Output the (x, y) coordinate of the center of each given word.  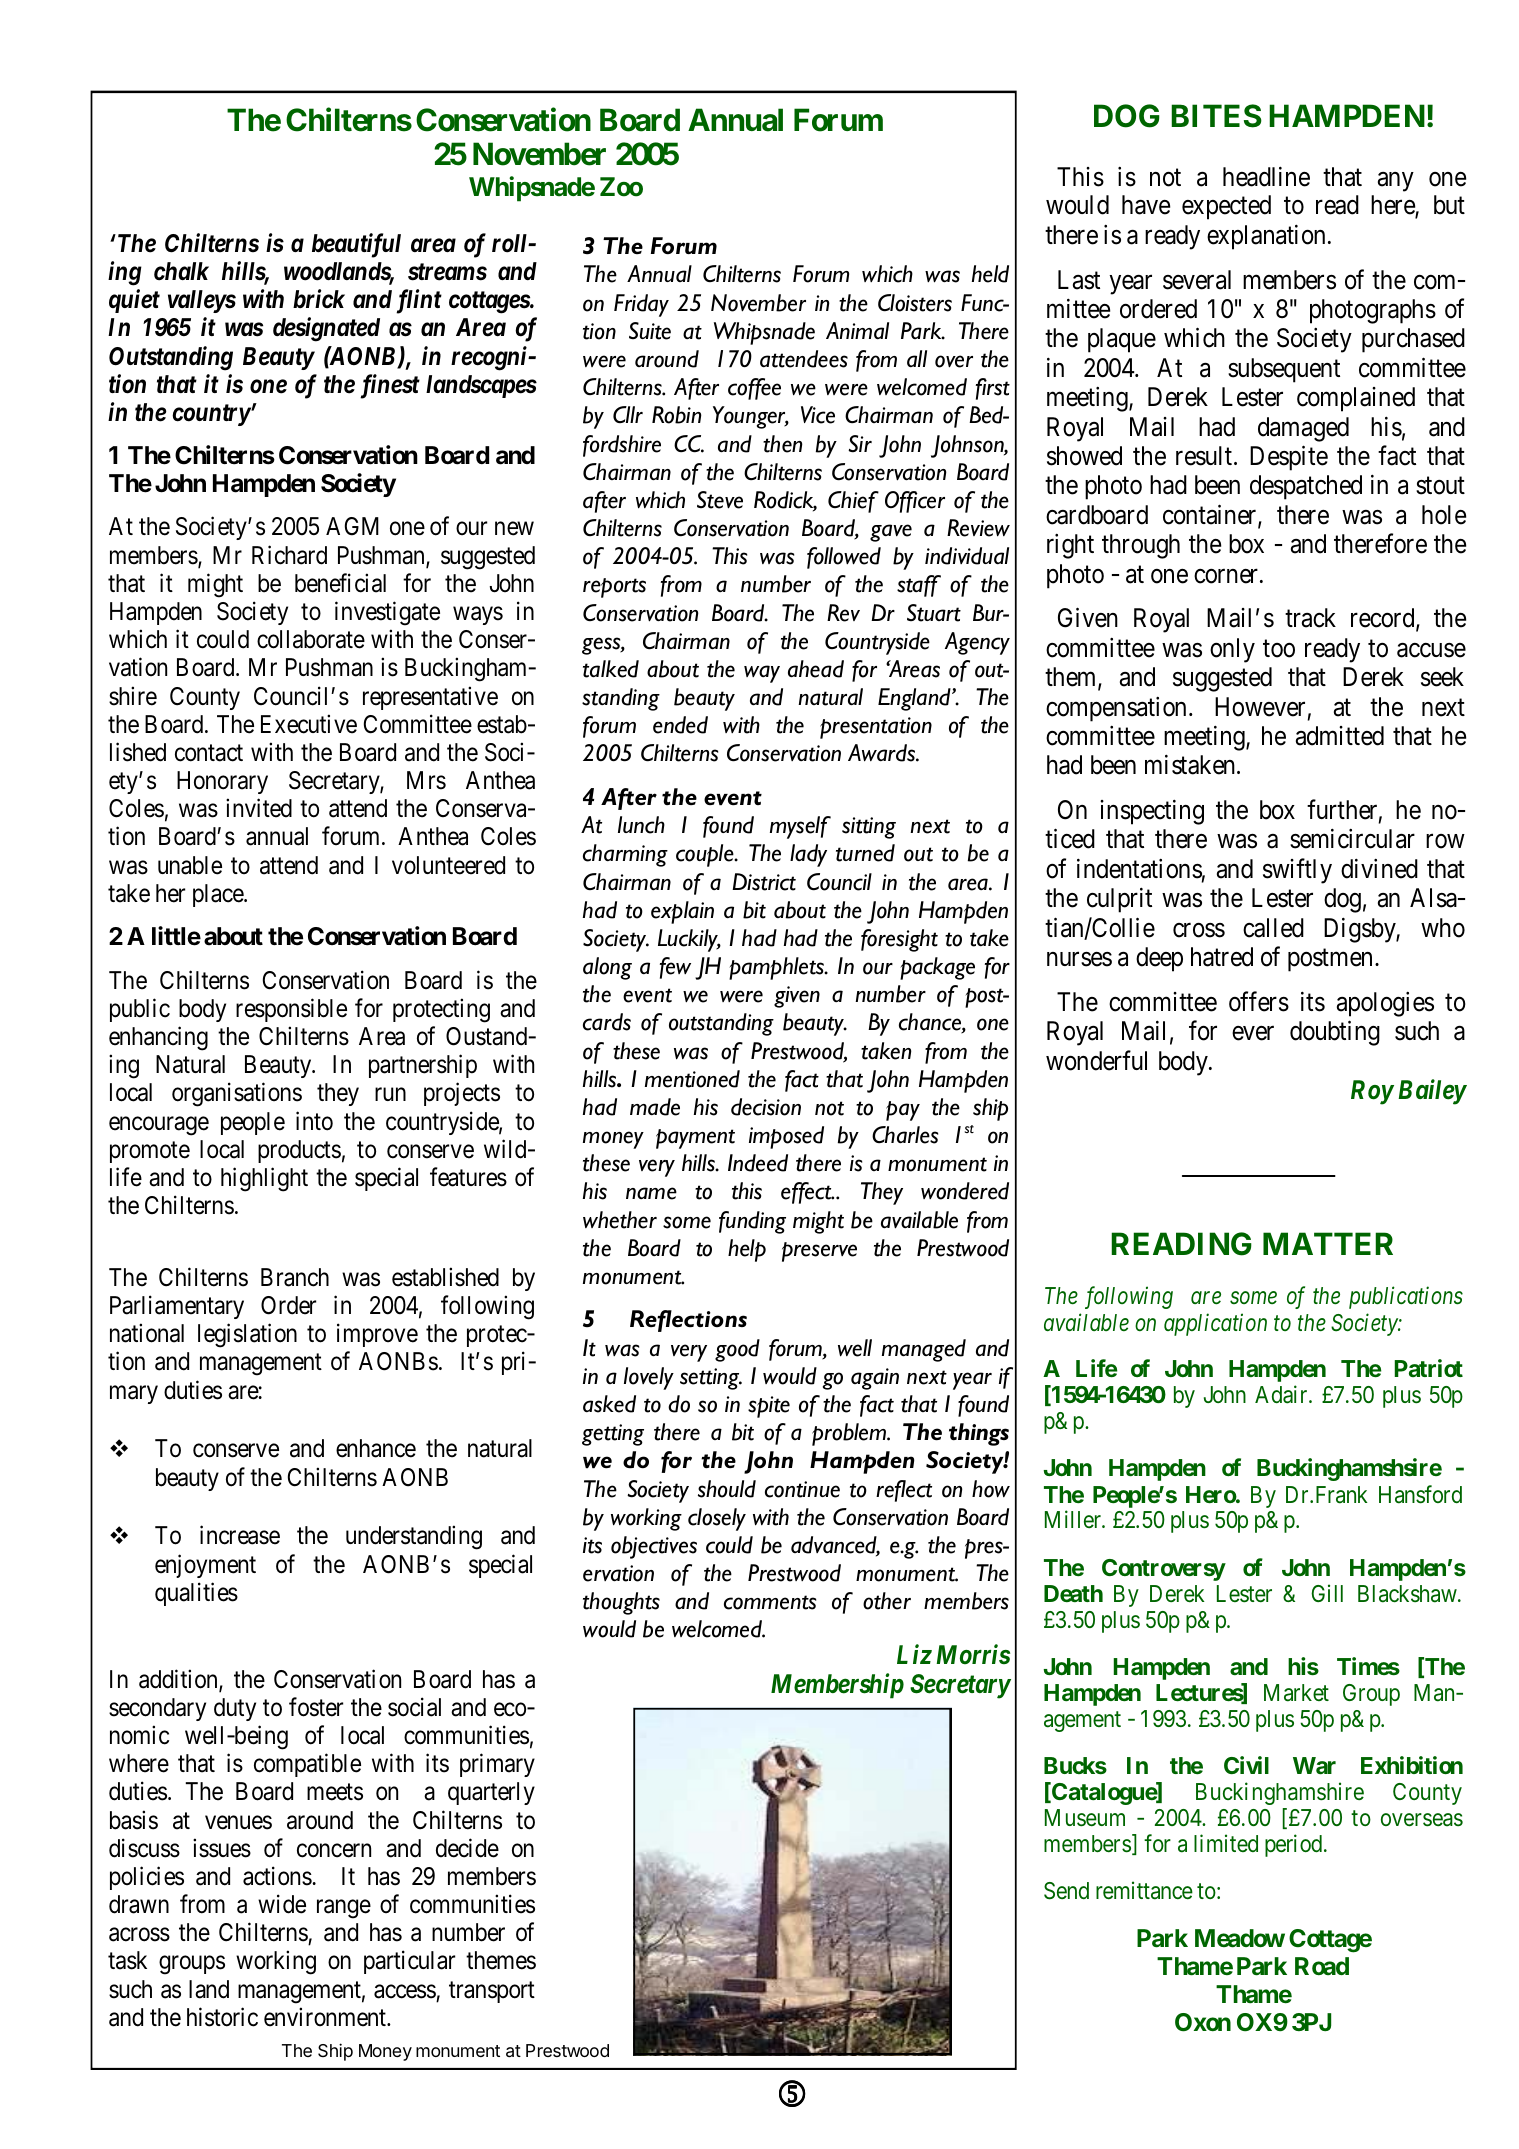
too (1279, 649)
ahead (816, 669)
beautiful (356, 245)
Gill (1327, 1593)
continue (802, 1489)
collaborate (311, 639)
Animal (857, 330)
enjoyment (205, 1566)
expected (1226, 207)
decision (766, 1107)
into (314, 1121)
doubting (1335, 1033)
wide (282, 1904)
